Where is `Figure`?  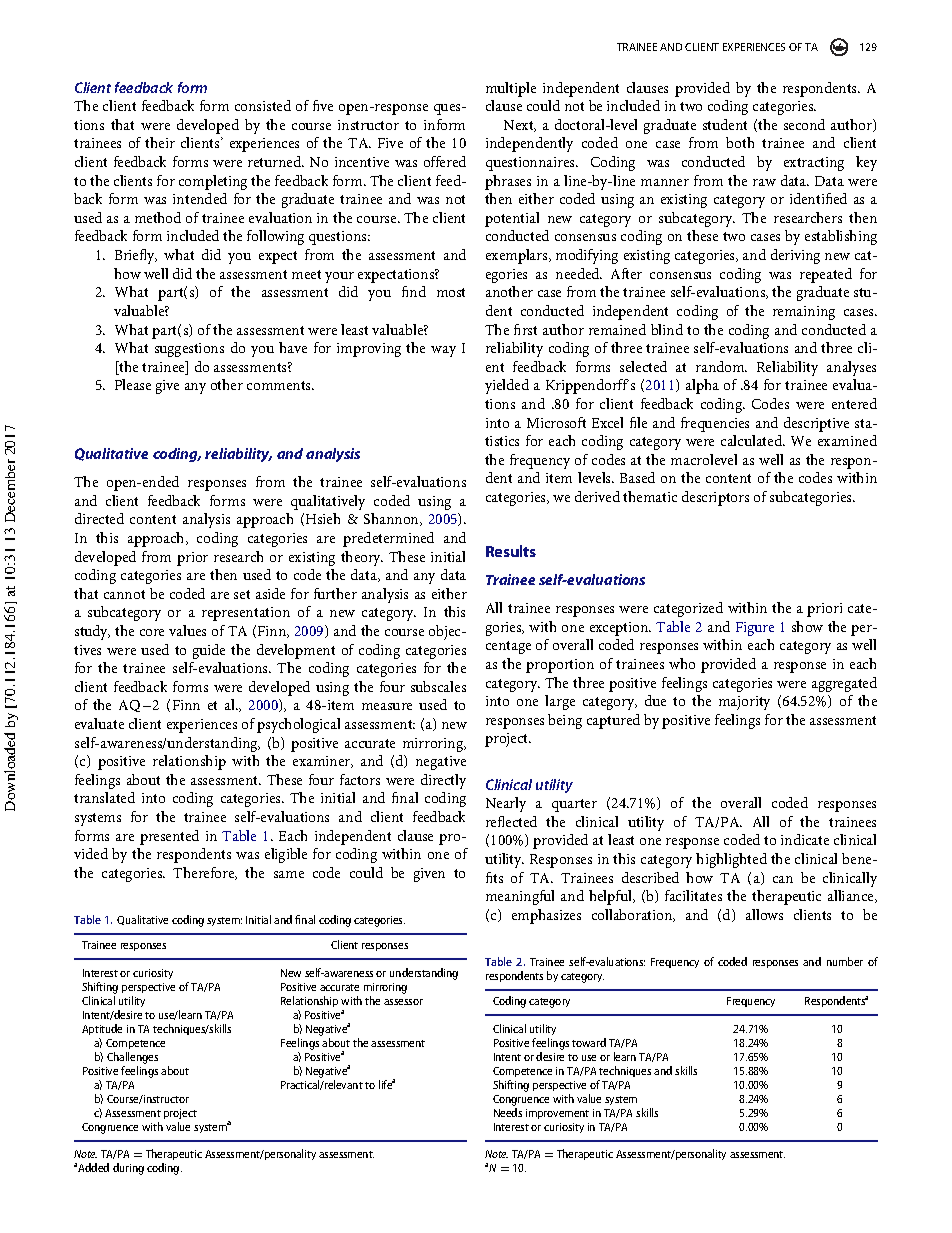
Figure is located at coordinates (755, 629).
